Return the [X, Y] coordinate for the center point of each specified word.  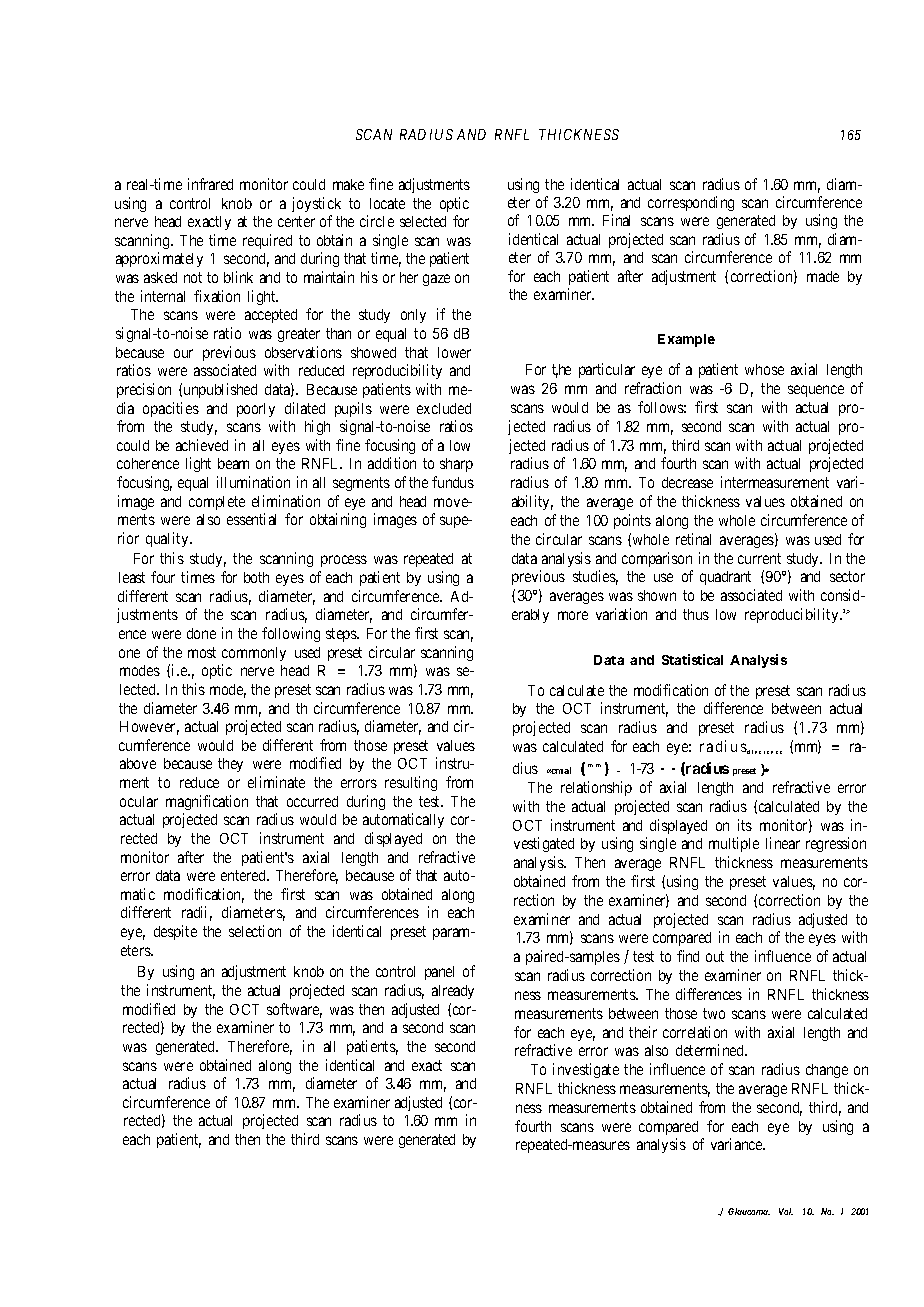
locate [387, 203]
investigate [586, 1070]
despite [175, 932]
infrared [210, 184]
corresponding [691, 203]
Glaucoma [749, 1211]
